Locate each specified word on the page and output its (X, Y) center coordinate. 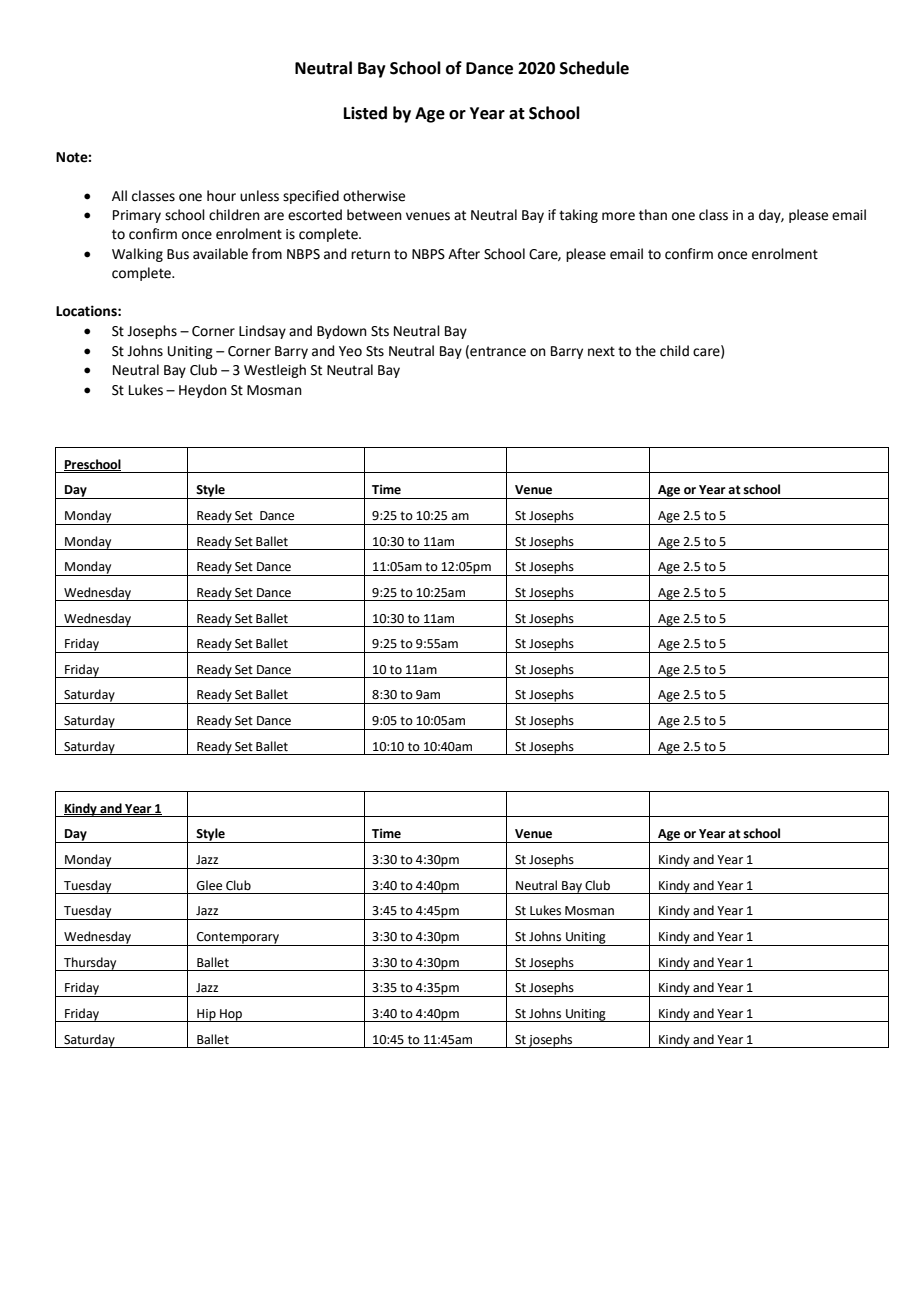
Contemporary (238, 939)
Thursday (90, 964)
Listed (365, 113)
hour (221, 196)
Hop (231, 1015)
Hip (206, 1015)
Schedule (594, 68)
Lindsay (262, 332)
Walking (137, 255)
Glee (209, 885)
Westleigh (275, 371)
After (464, 254)
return (370, 254)
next (601, 351)
